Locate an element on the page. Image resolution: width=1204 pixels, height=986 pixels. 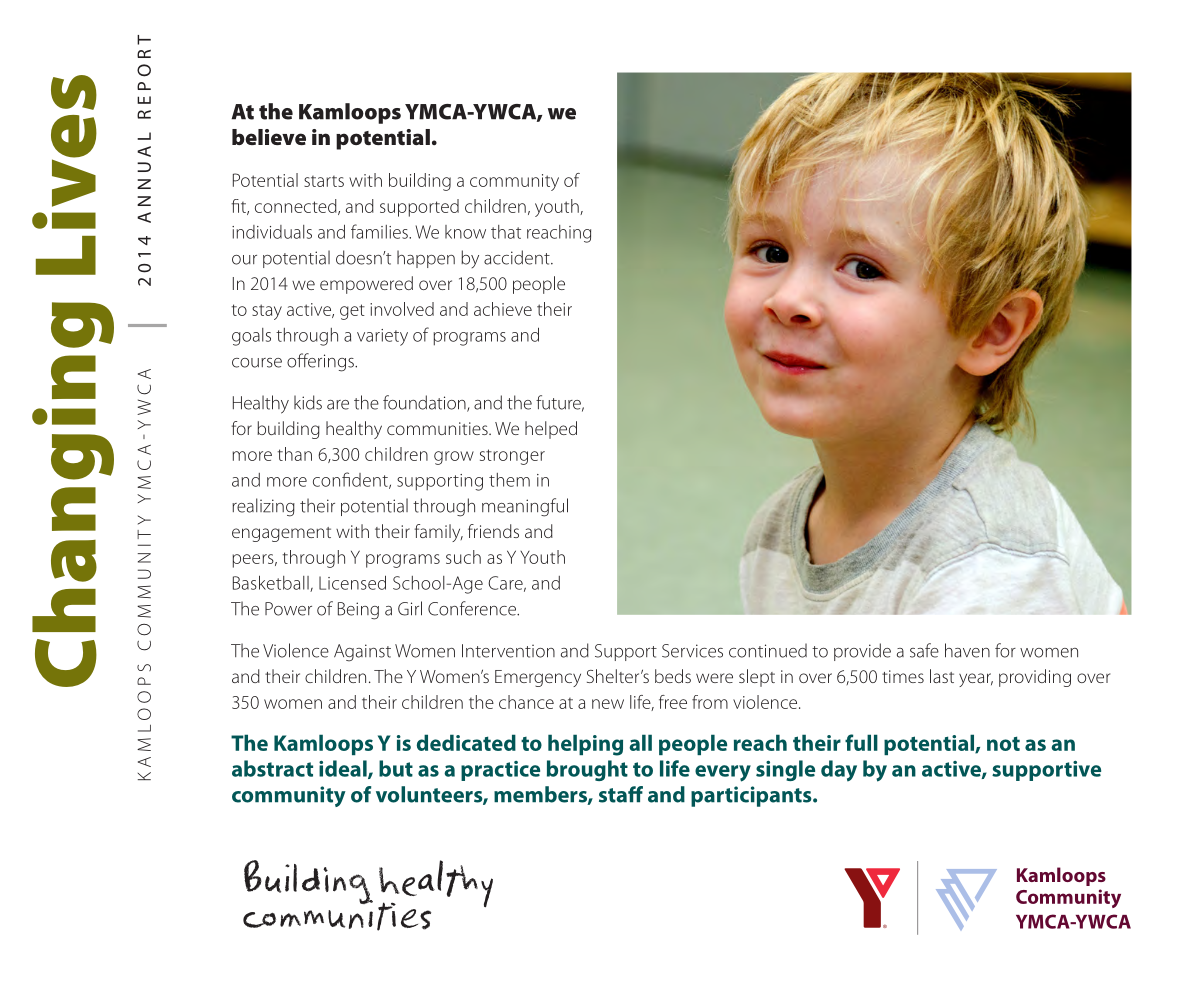
meaningful is located at coordinates (525, 507).
